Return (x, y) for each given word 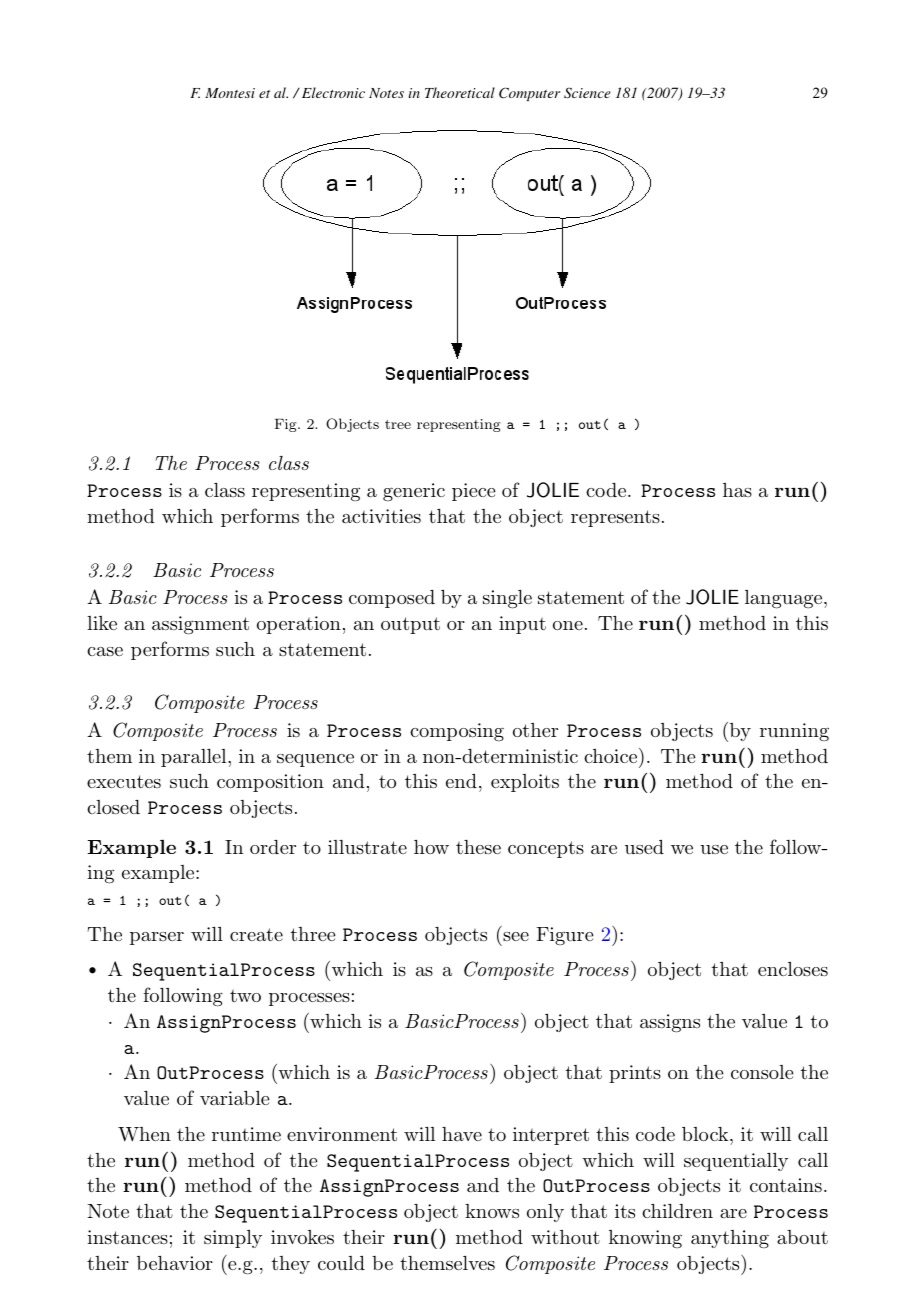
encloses (793, 969)
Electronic (332, 92)
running (794, 732)
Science (587, 93)
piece (474, 492)
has (737, 490)
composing (457, 732)
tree (398, 424)
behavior (175, 1263)
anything (730, 1239)
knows (492, 1211)
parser (157, 938)
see (516, 936)
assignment (200, 625)
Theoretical (460, 92)
